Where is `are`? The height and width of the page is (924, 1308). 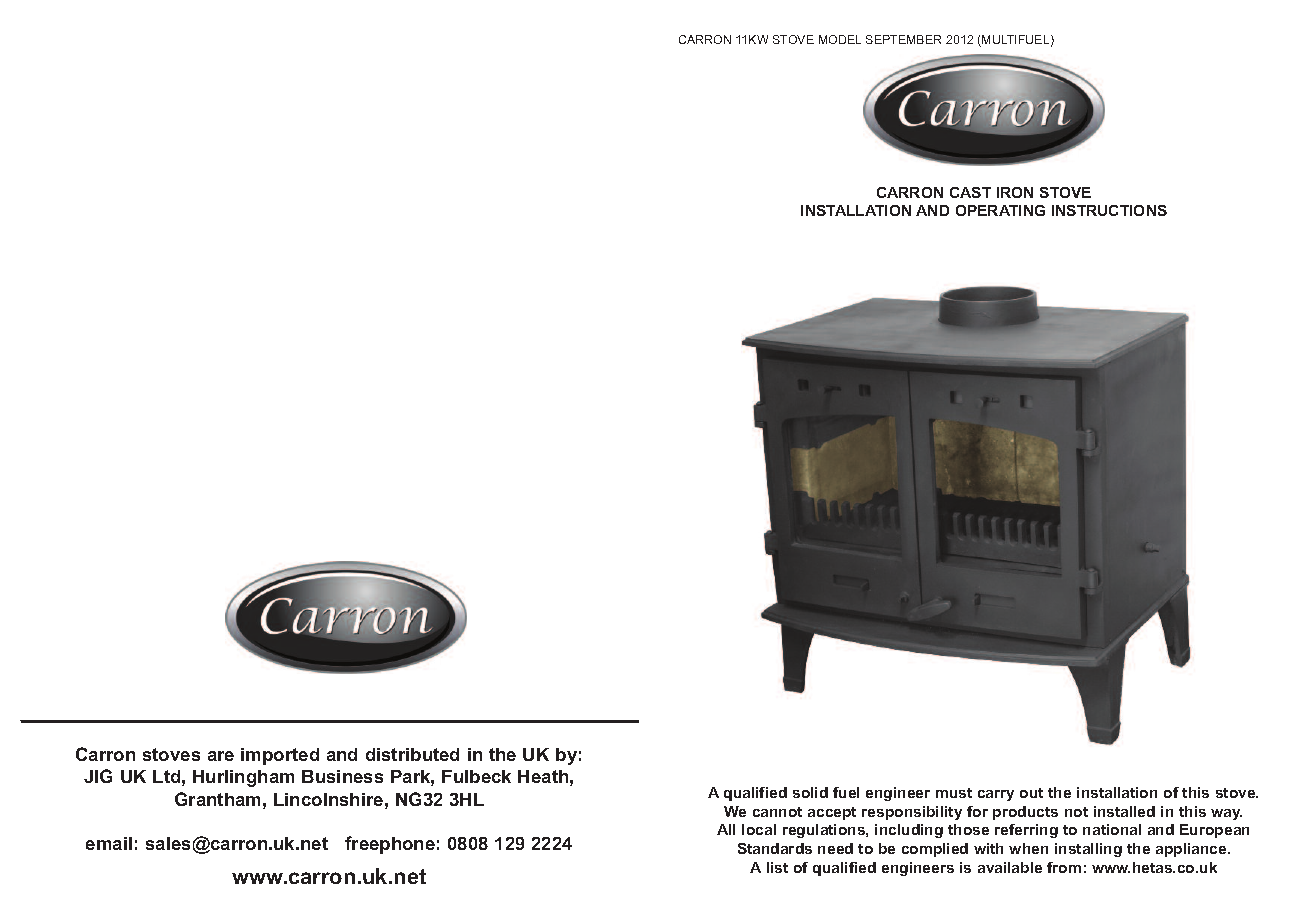
are is located at coordinates (221, 756).
